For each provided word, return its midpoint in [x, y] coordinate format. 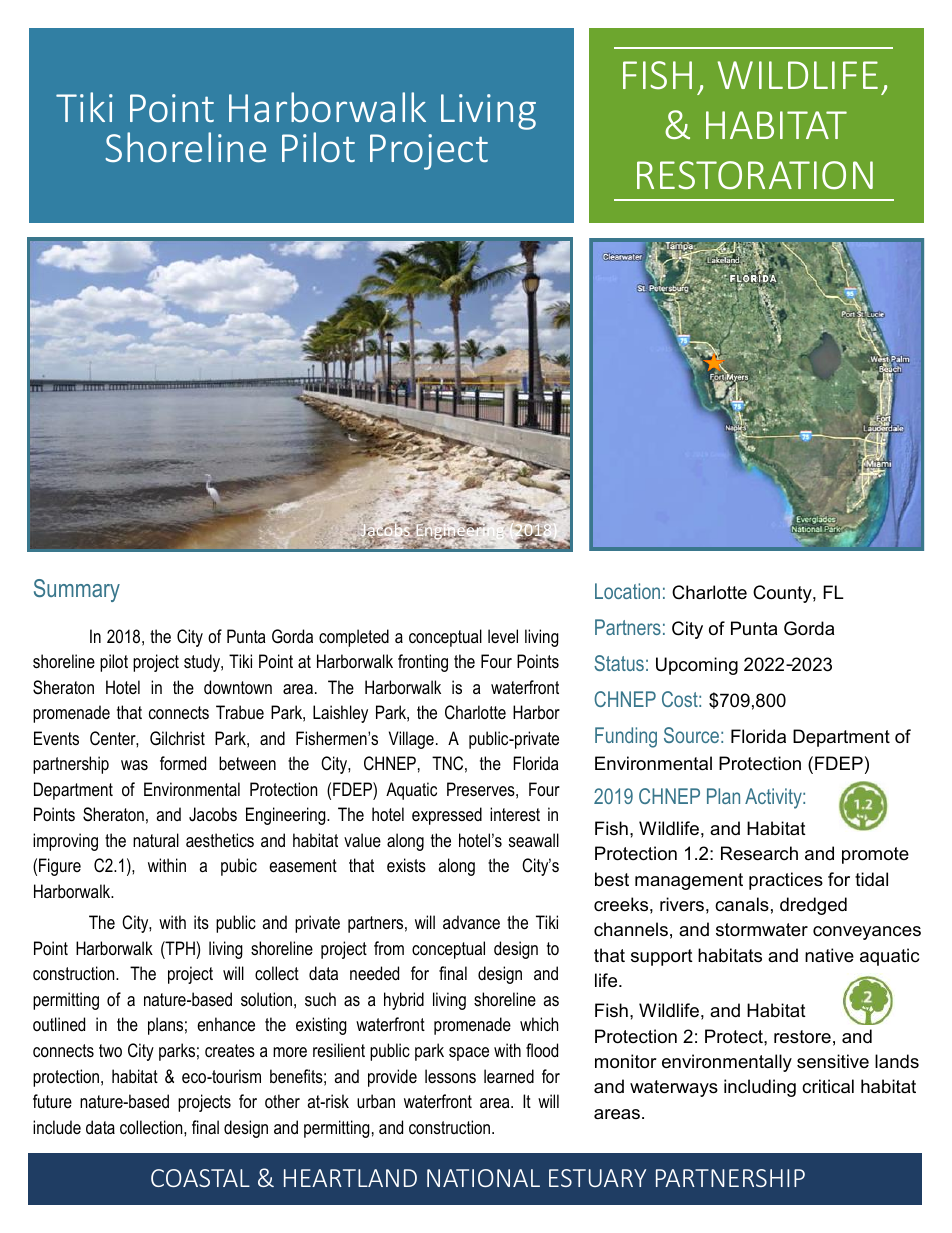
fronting [423, 663]
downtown [238, 687]
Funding [626, 737]
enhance [226, 1024]
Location [627, 591]
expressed [447, 816]
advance [471, 922]
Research [759, 853]
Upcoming [697, 666]
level [503, 636]
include [57, 1127]
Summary [77, 590]
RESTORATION [755, 175]
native [829, 955]
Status [619, 663]
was [134, 765]
